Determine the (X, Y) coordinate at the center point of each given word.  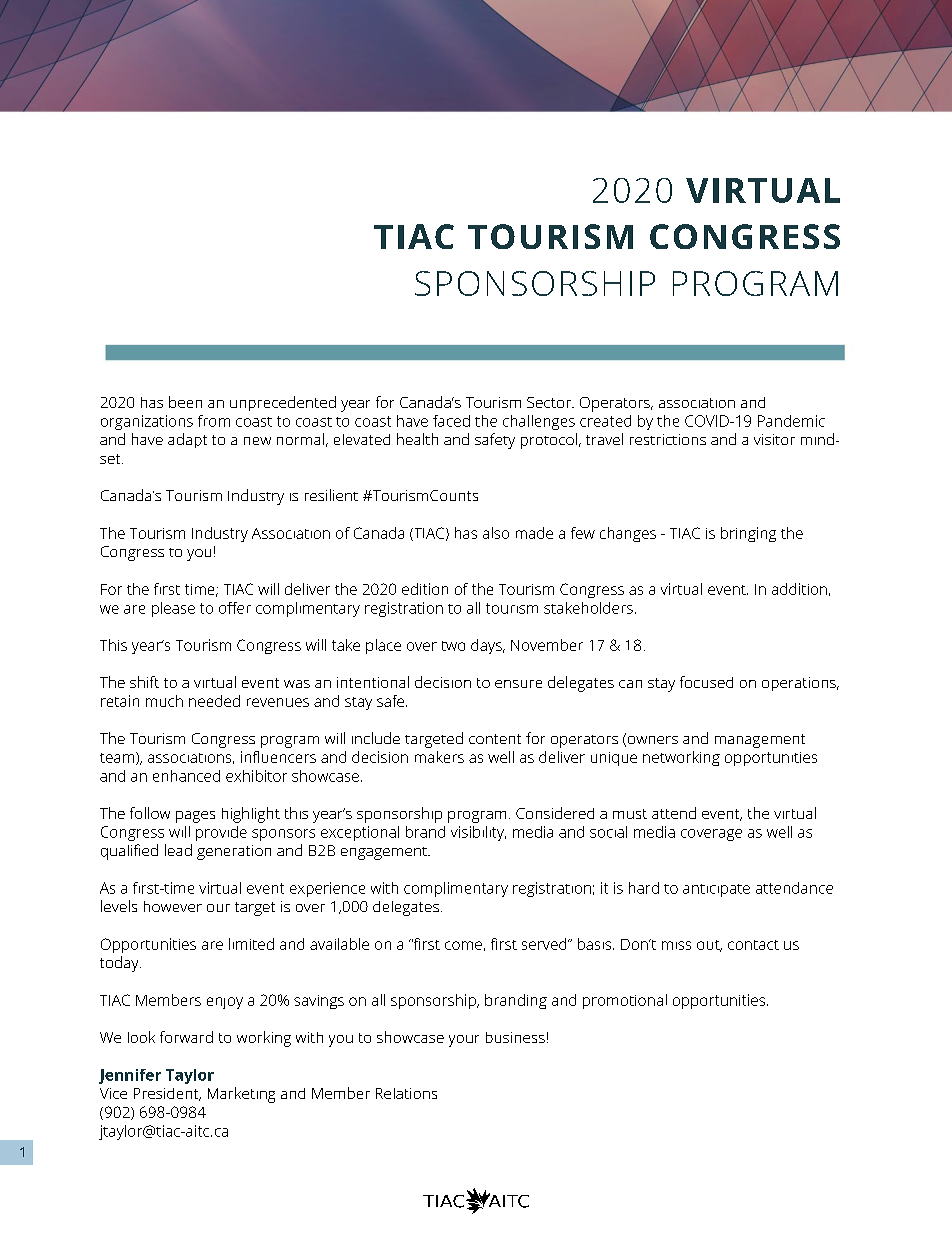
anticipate (716, 890)
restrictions (668, 439)
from (214, 421)
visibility (478, 833)
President (167, 1094)
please (173, 609)
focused (706, 682)
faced (451, 421)
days (487, 646)
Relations (406, 1093)
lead (178, 850)
